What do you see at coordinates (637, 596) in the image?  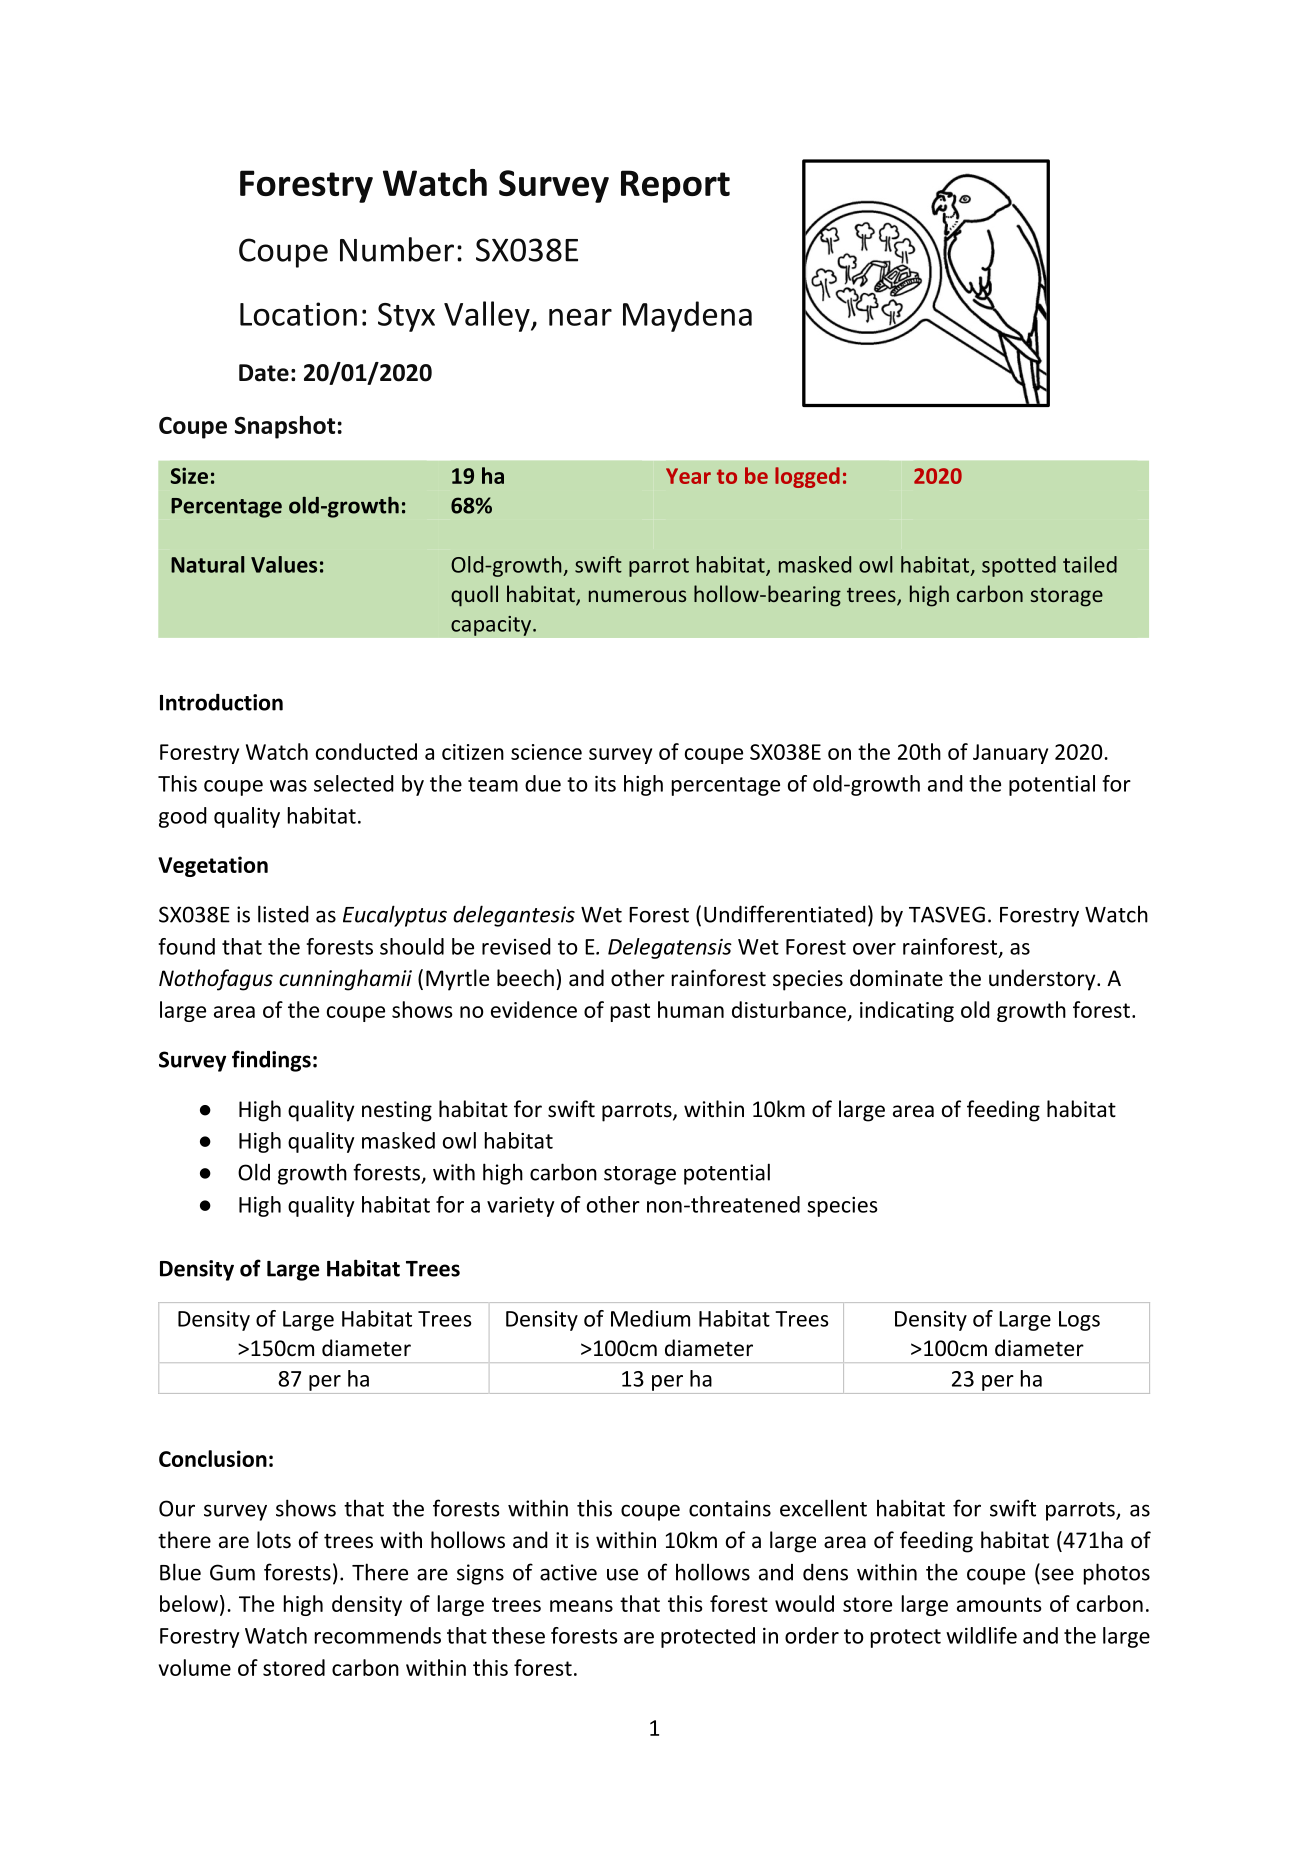 I see `numerous` at bounding box center [637, 596].
